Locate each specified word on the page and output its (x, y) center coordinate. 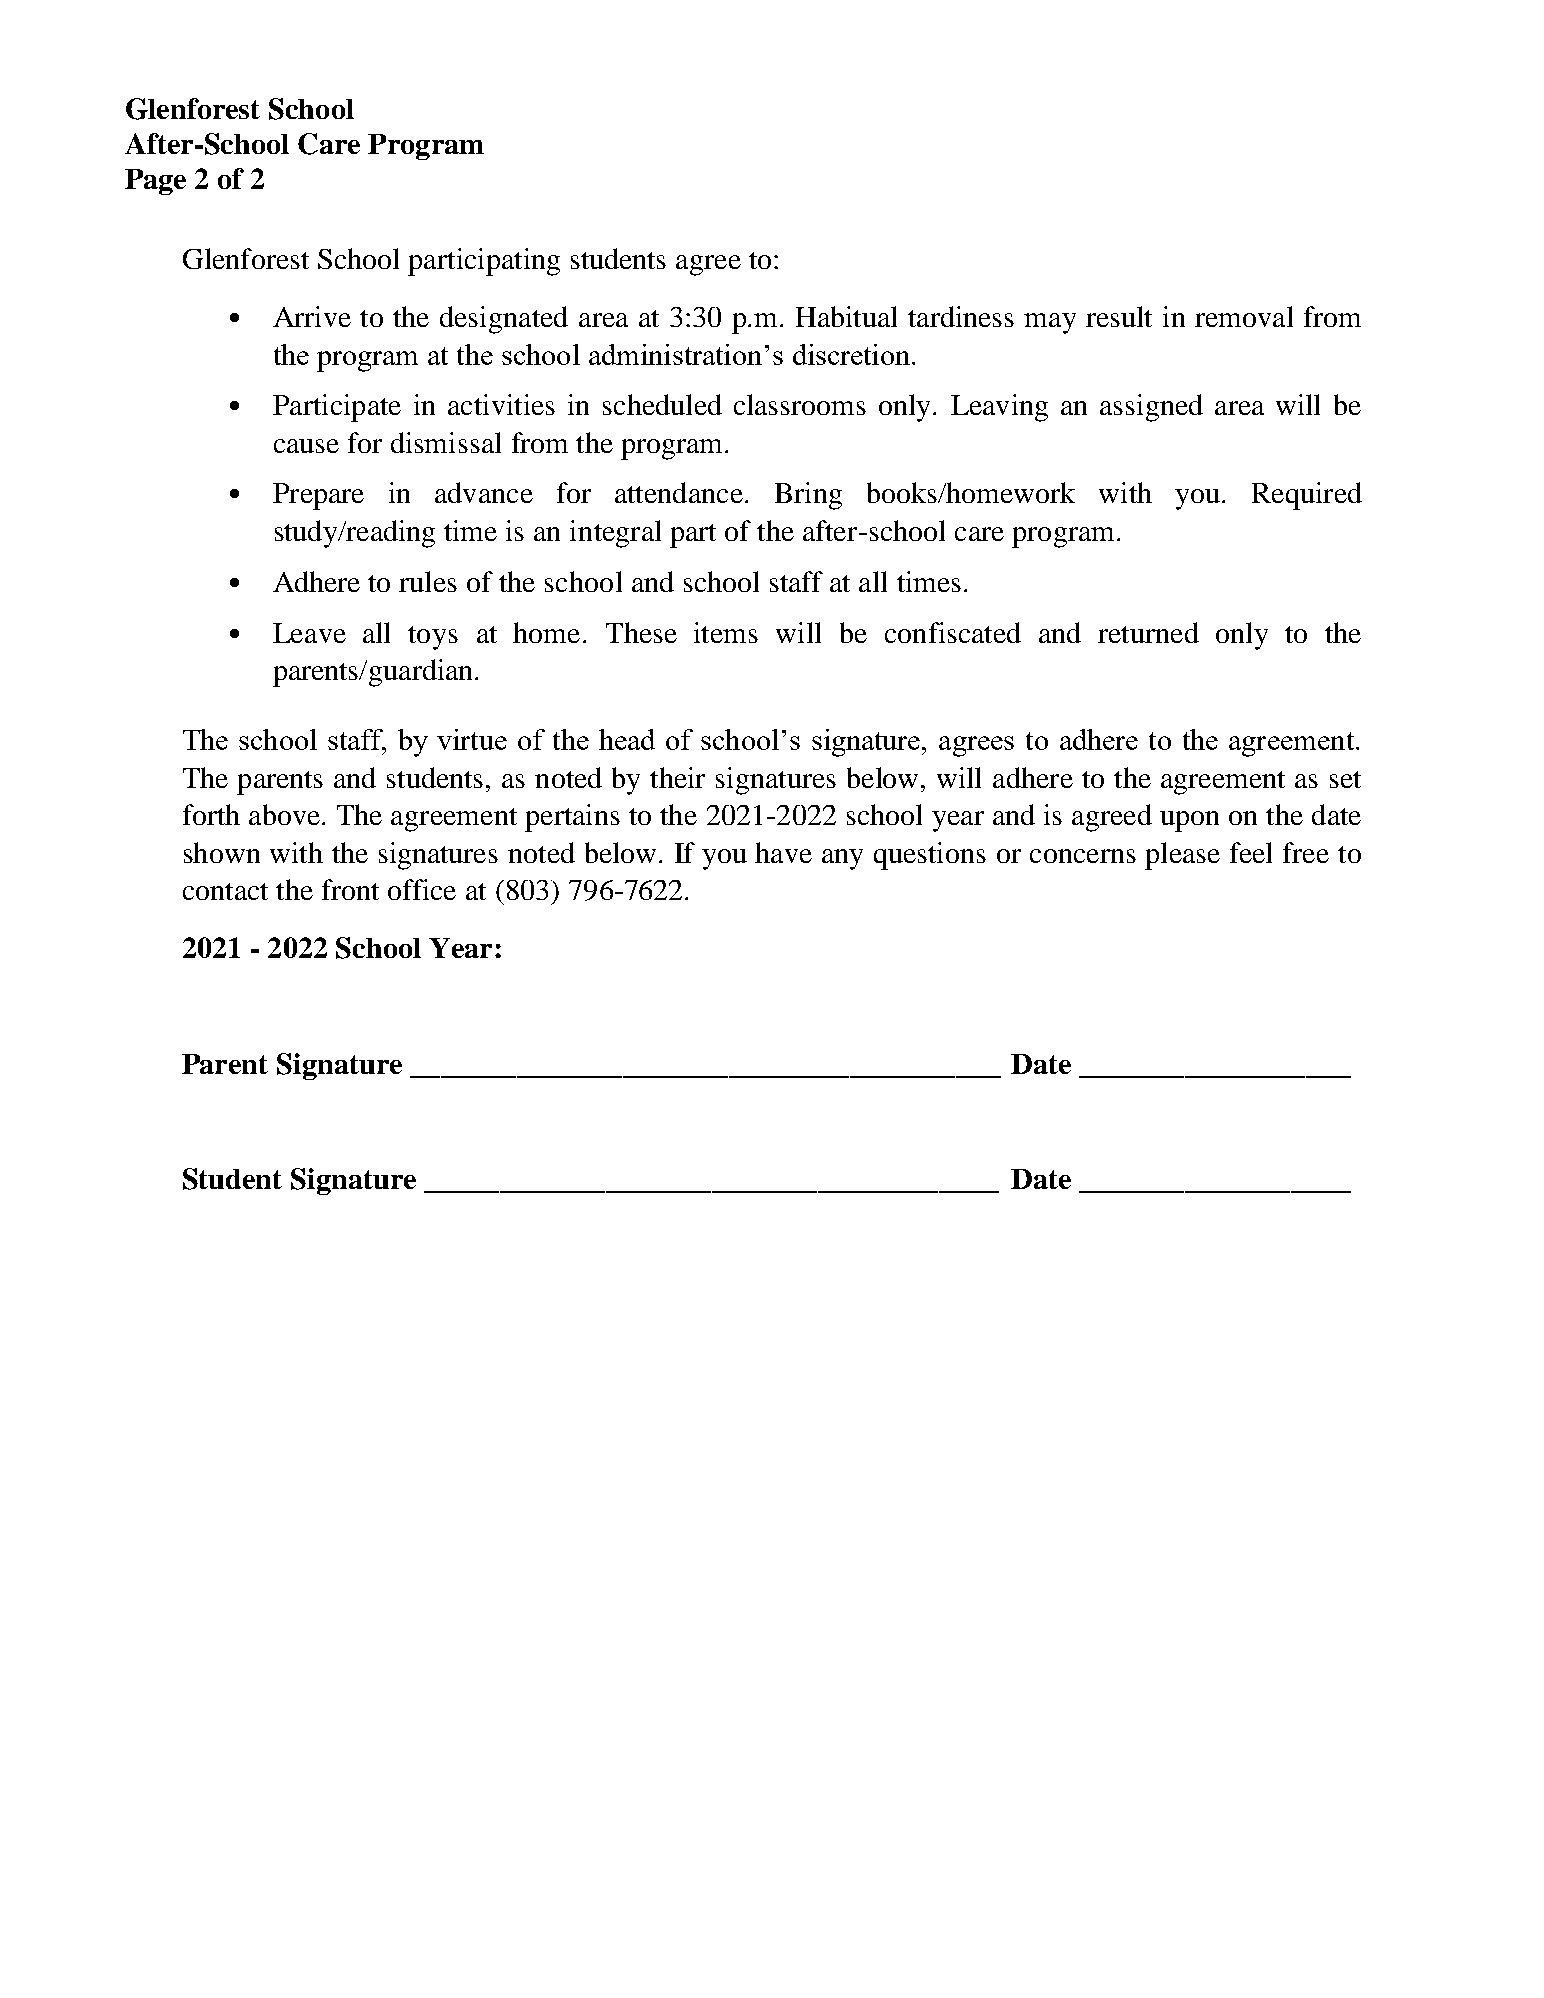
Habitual (846, 316)
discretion (853, 354)
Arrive (312, 316)
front (350, 889)
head (627, 739)
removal (1244, 316)
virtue (472, 739)
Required (1307, 496)
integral (615, 534)
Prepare (318, 496)
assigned (1151, 408)
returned (1148, 632)
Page (155, 182)
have (783, 852)
